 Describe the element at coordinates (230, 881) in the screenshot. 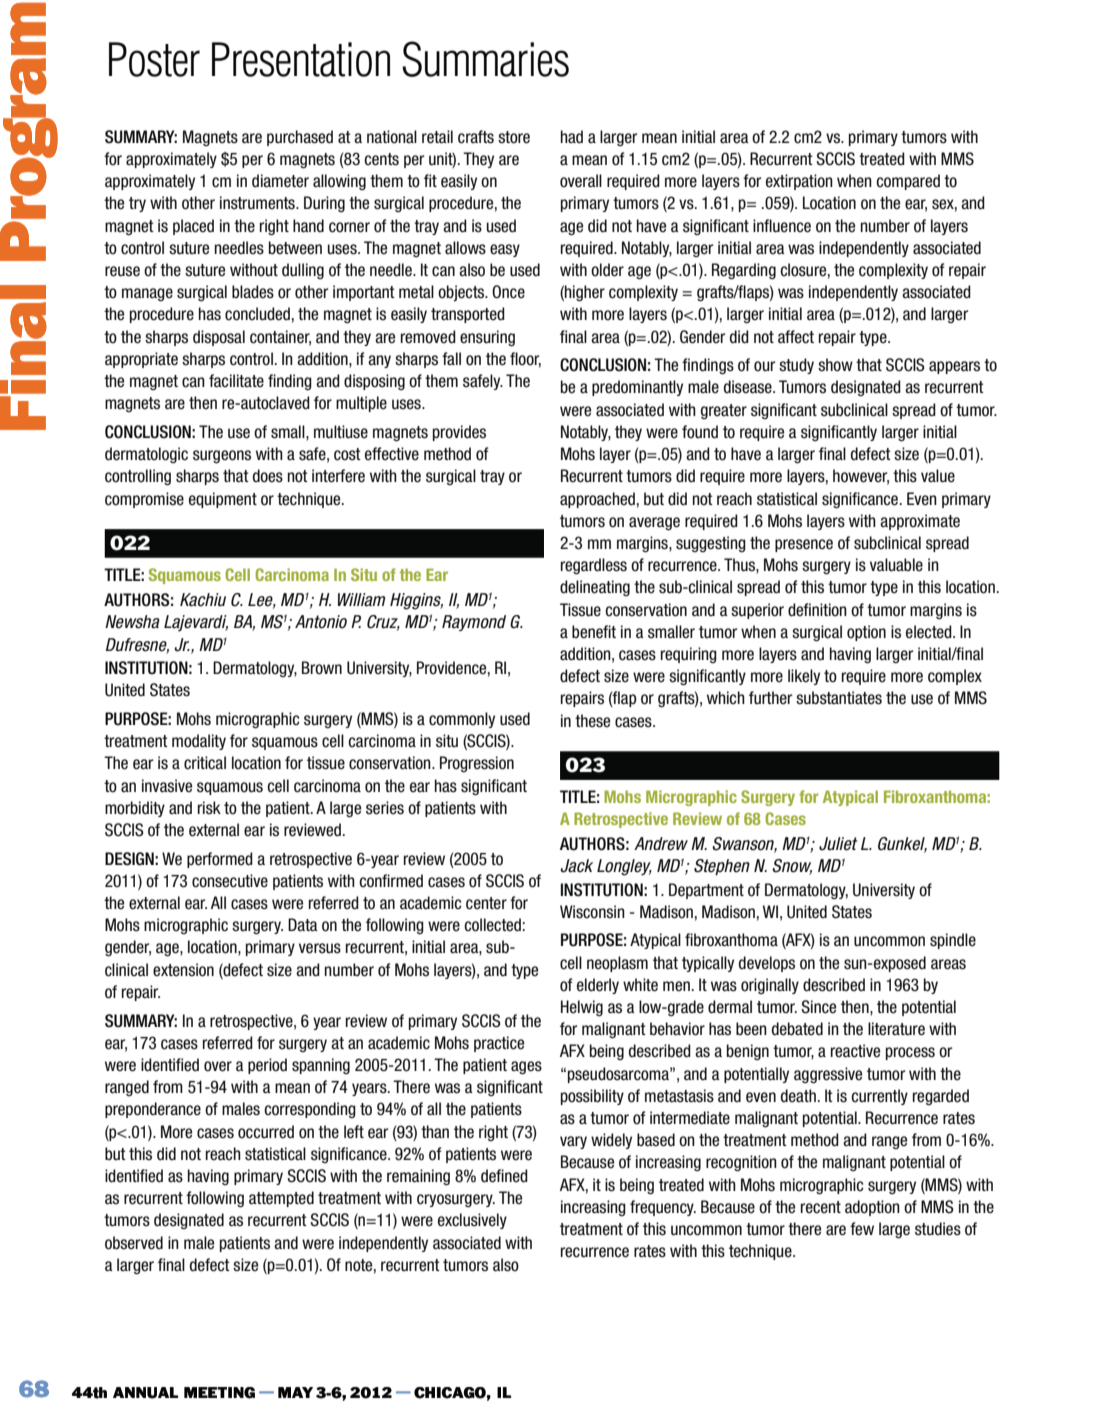

I see `consecutive` at that location.
